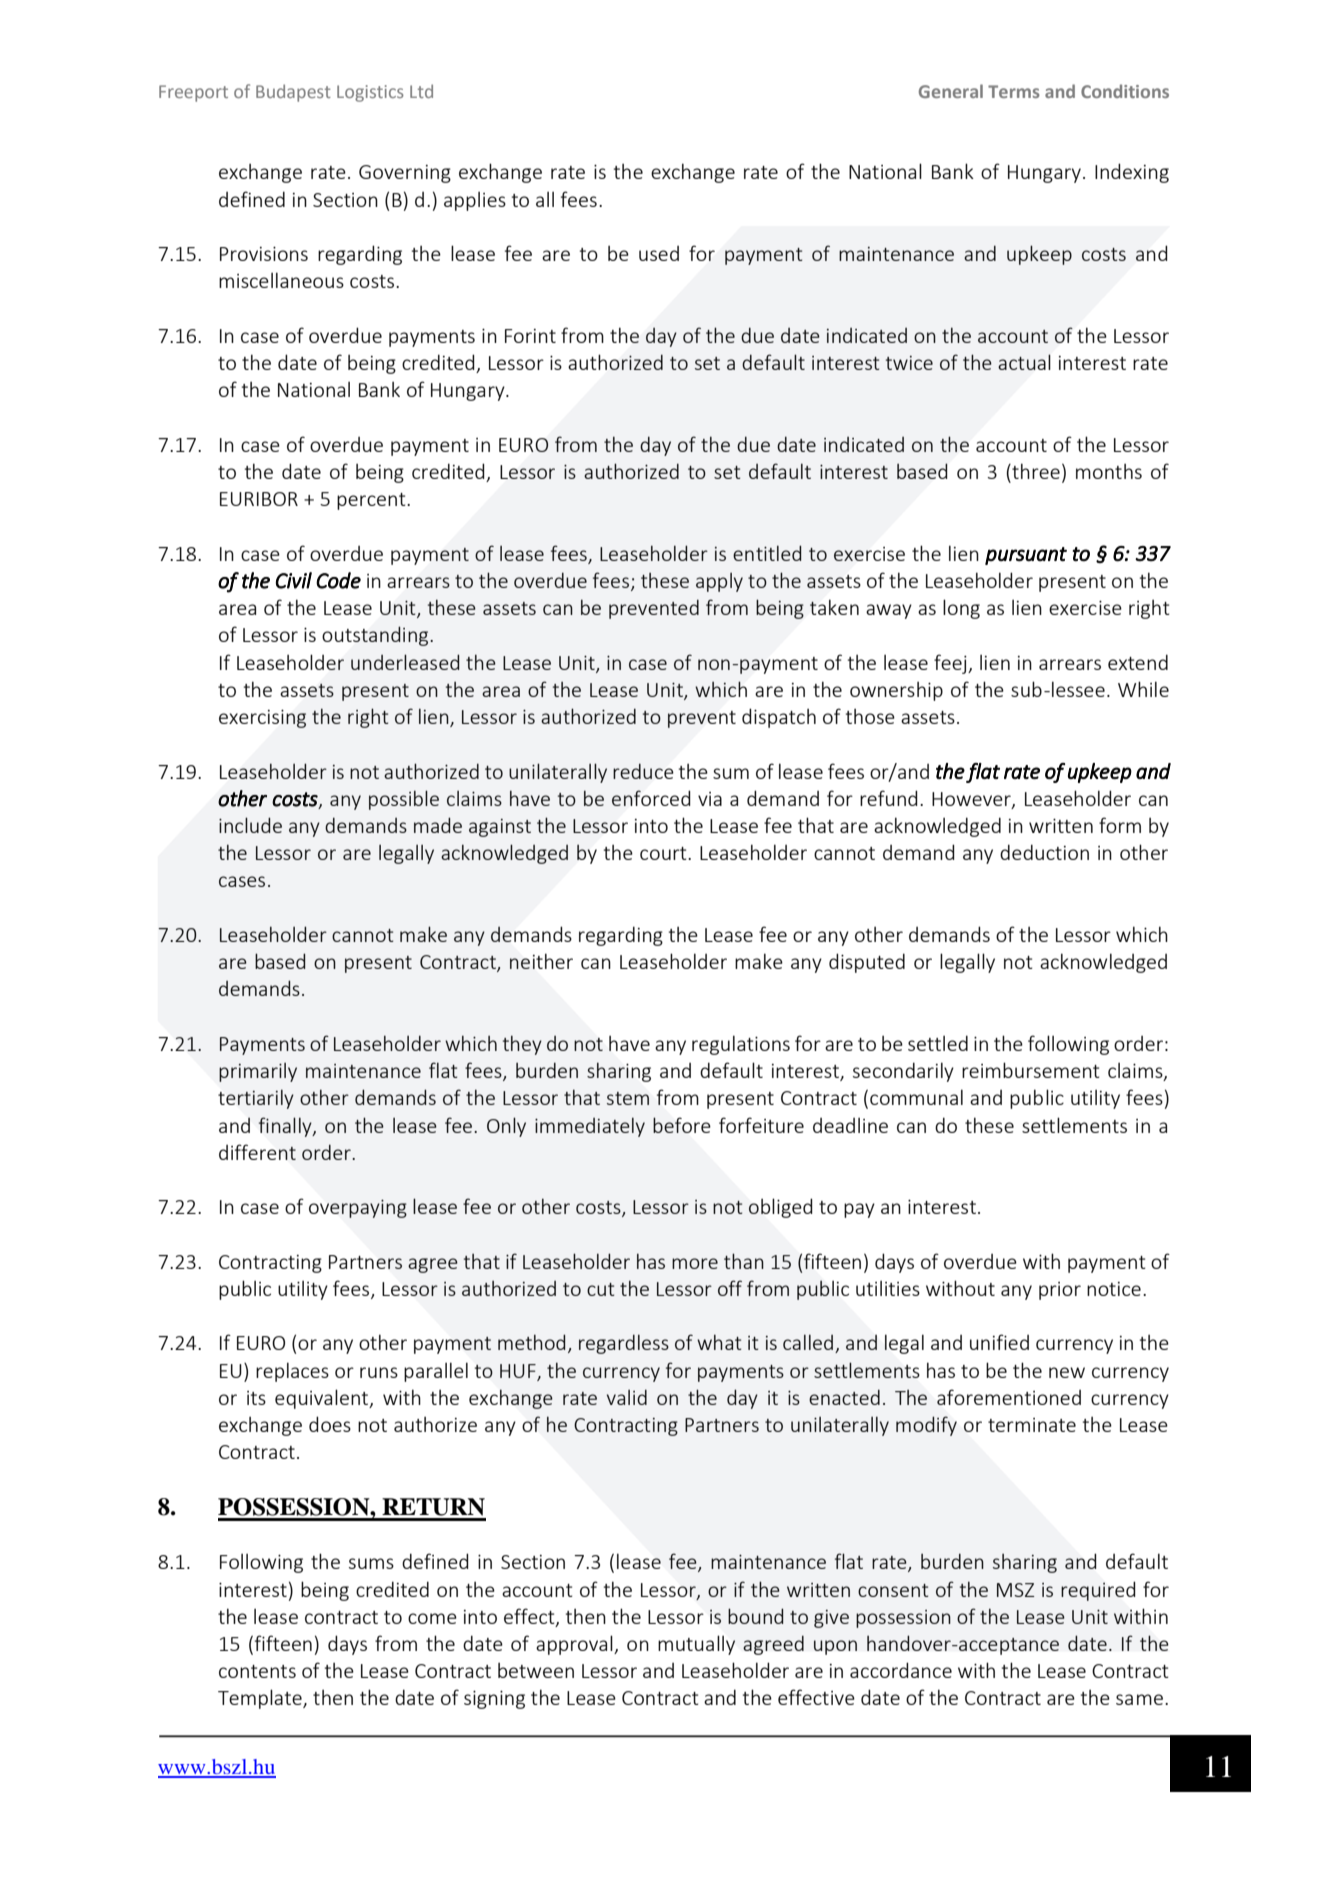 Image resolution: width=1328 pixels, height=1878 pixels. Describe the element at coordinates (1044, 852) in the page. I see `deduction` at that location.
